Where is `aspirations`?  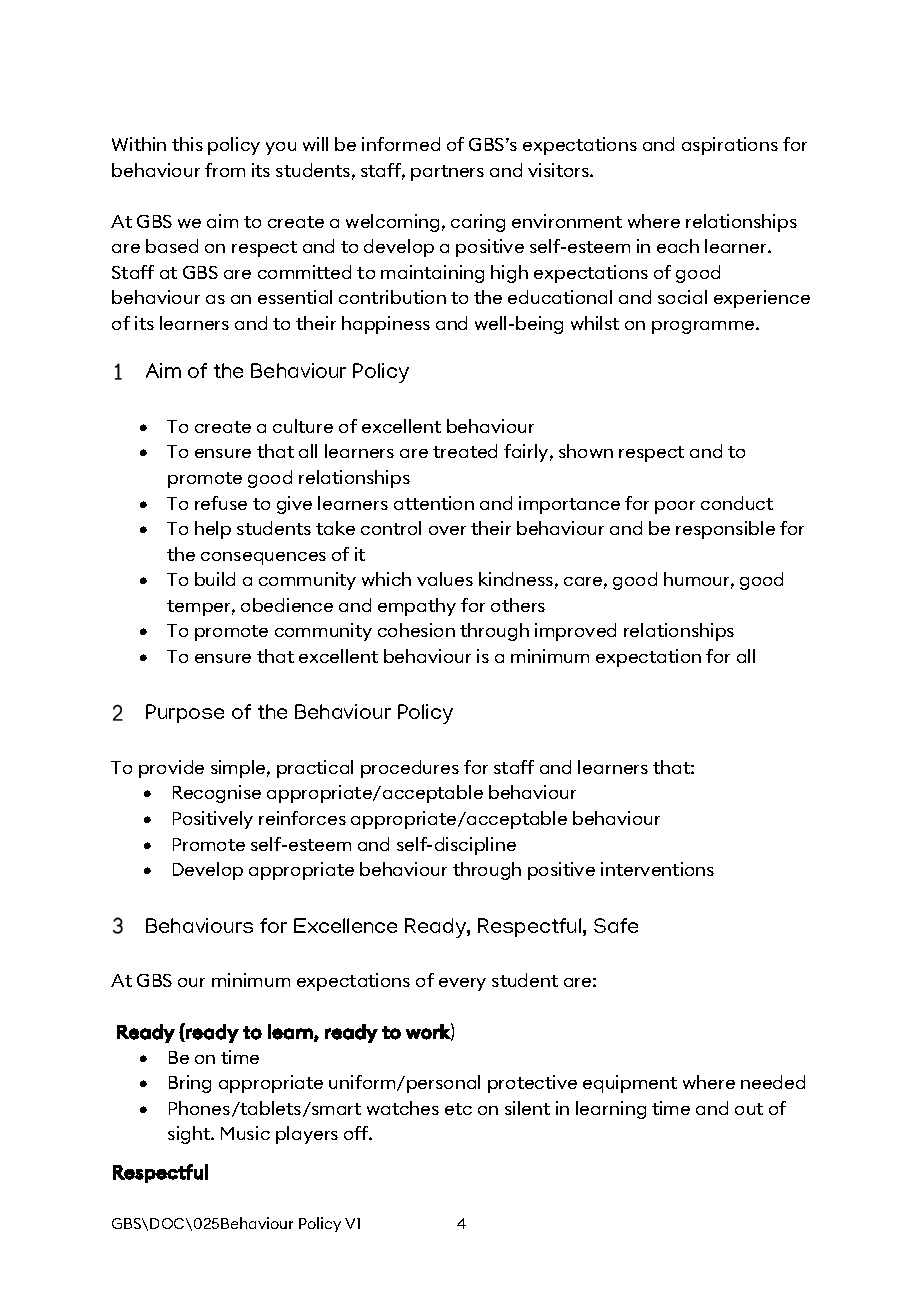
aspirations is located at coordinates (730, 146).
